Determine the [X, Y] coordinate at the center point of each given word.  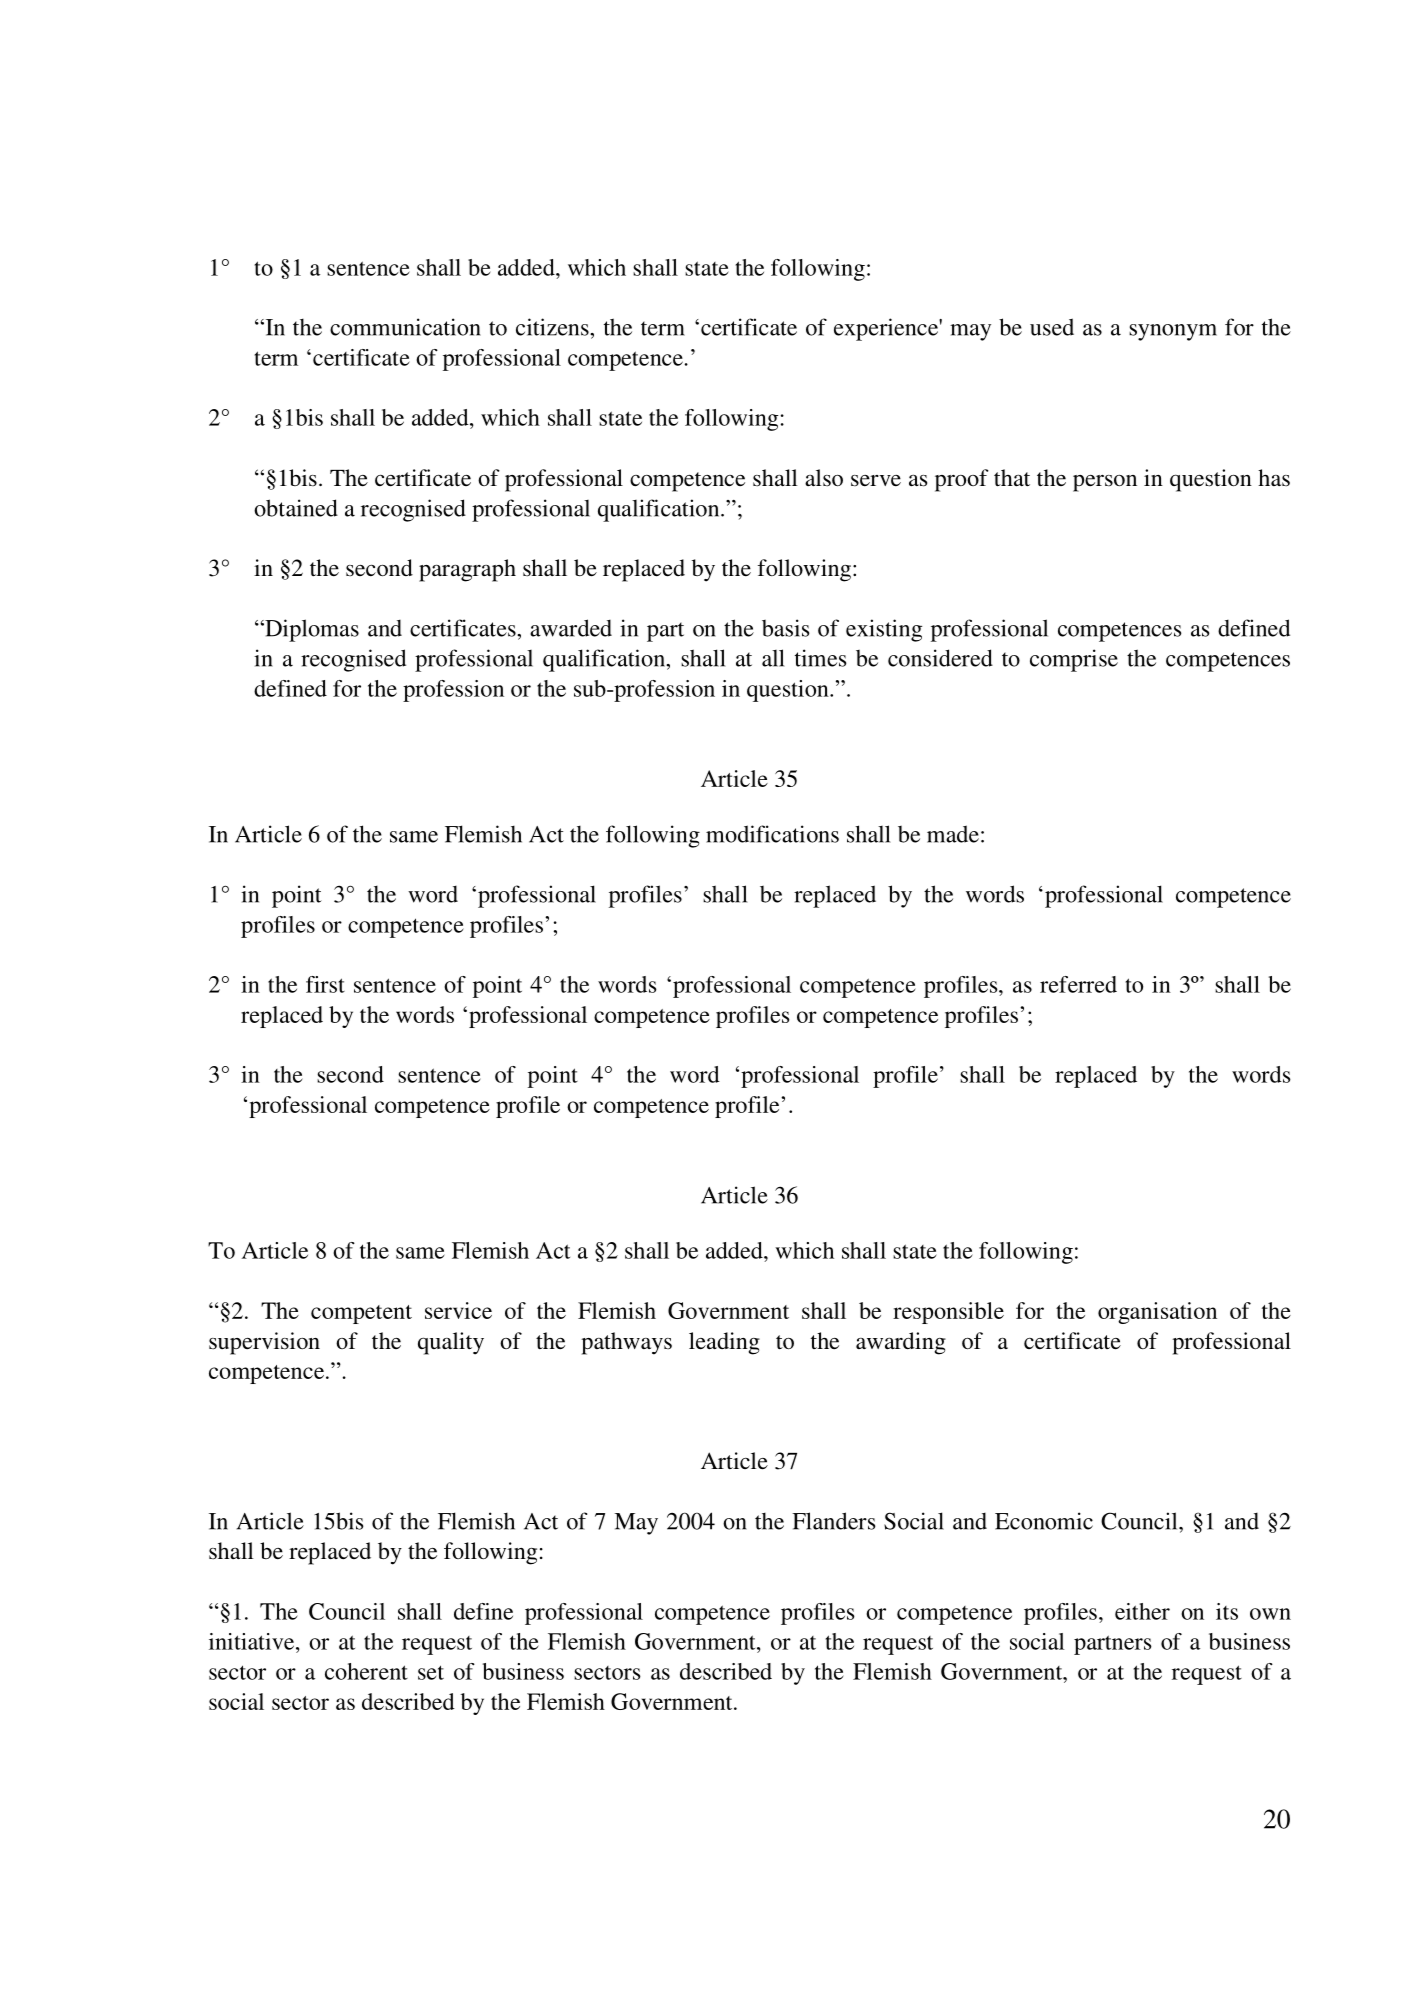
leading [724, 1343]
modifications [772, 834]
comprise [1074, 660]
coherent [366, 1671]
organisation [1157, 1313]
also [824, 478]
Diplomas [311, 630]
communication [405, 327]
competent [361, 1314]
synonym [1173, 332]
